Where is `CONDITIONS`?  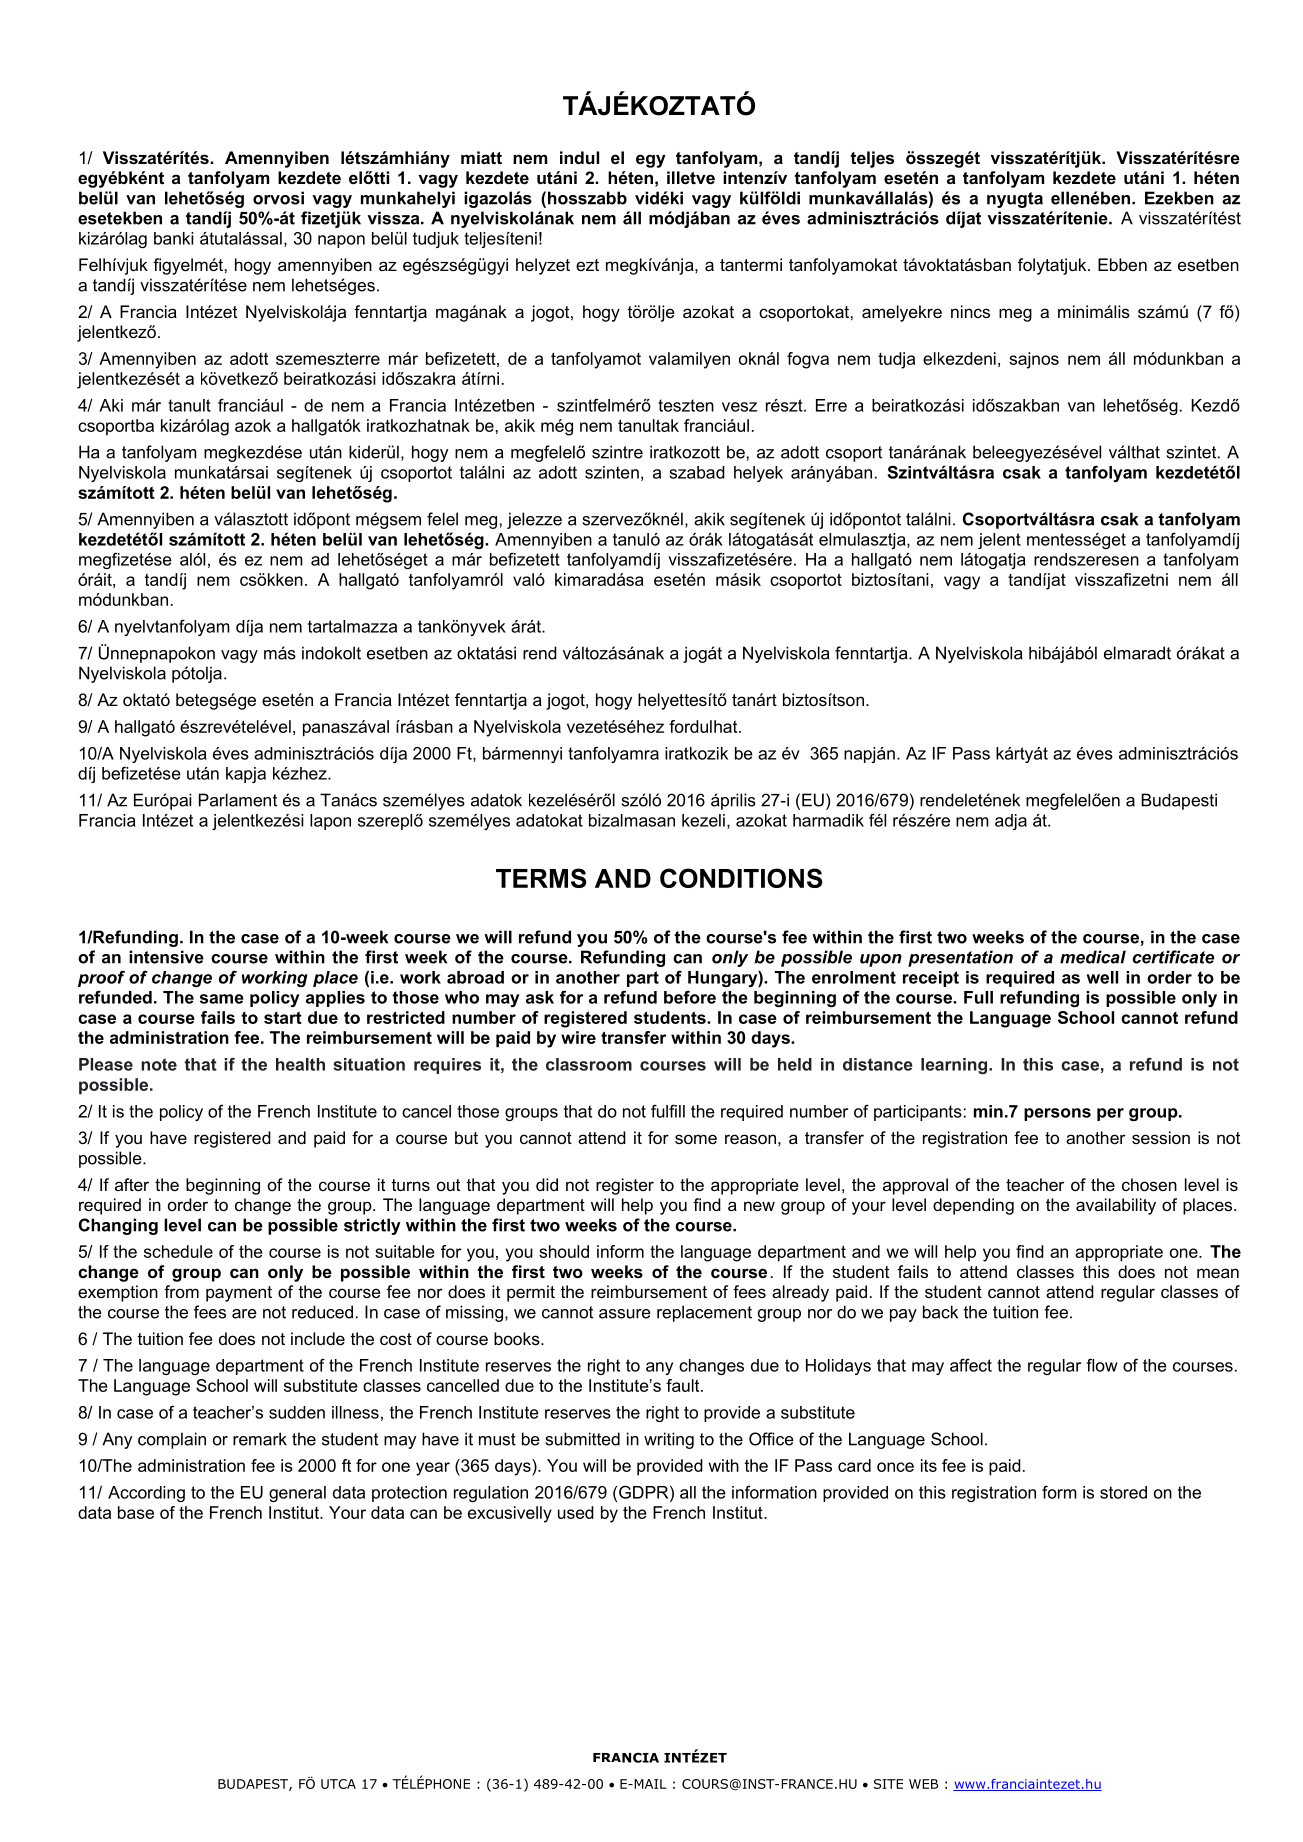 CONDITIONS is located at coordinates (741, 878).
